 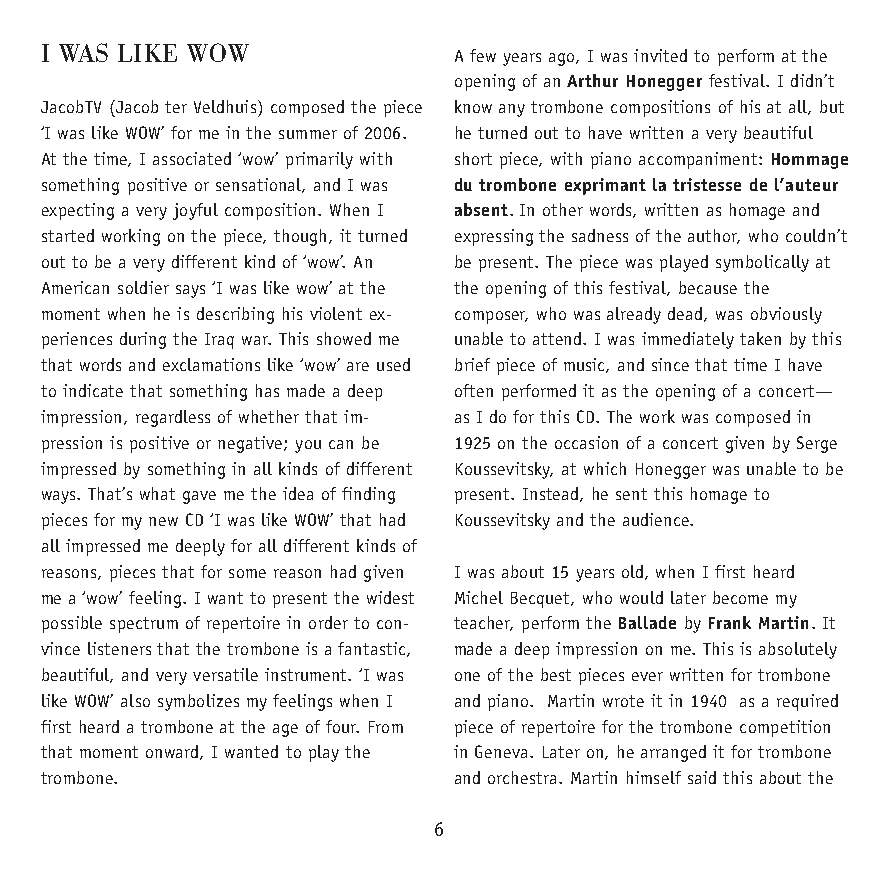 What do you see at coordinates (135, 700) in the screenshot?
I see `also` at bounding box center [135, 700].
